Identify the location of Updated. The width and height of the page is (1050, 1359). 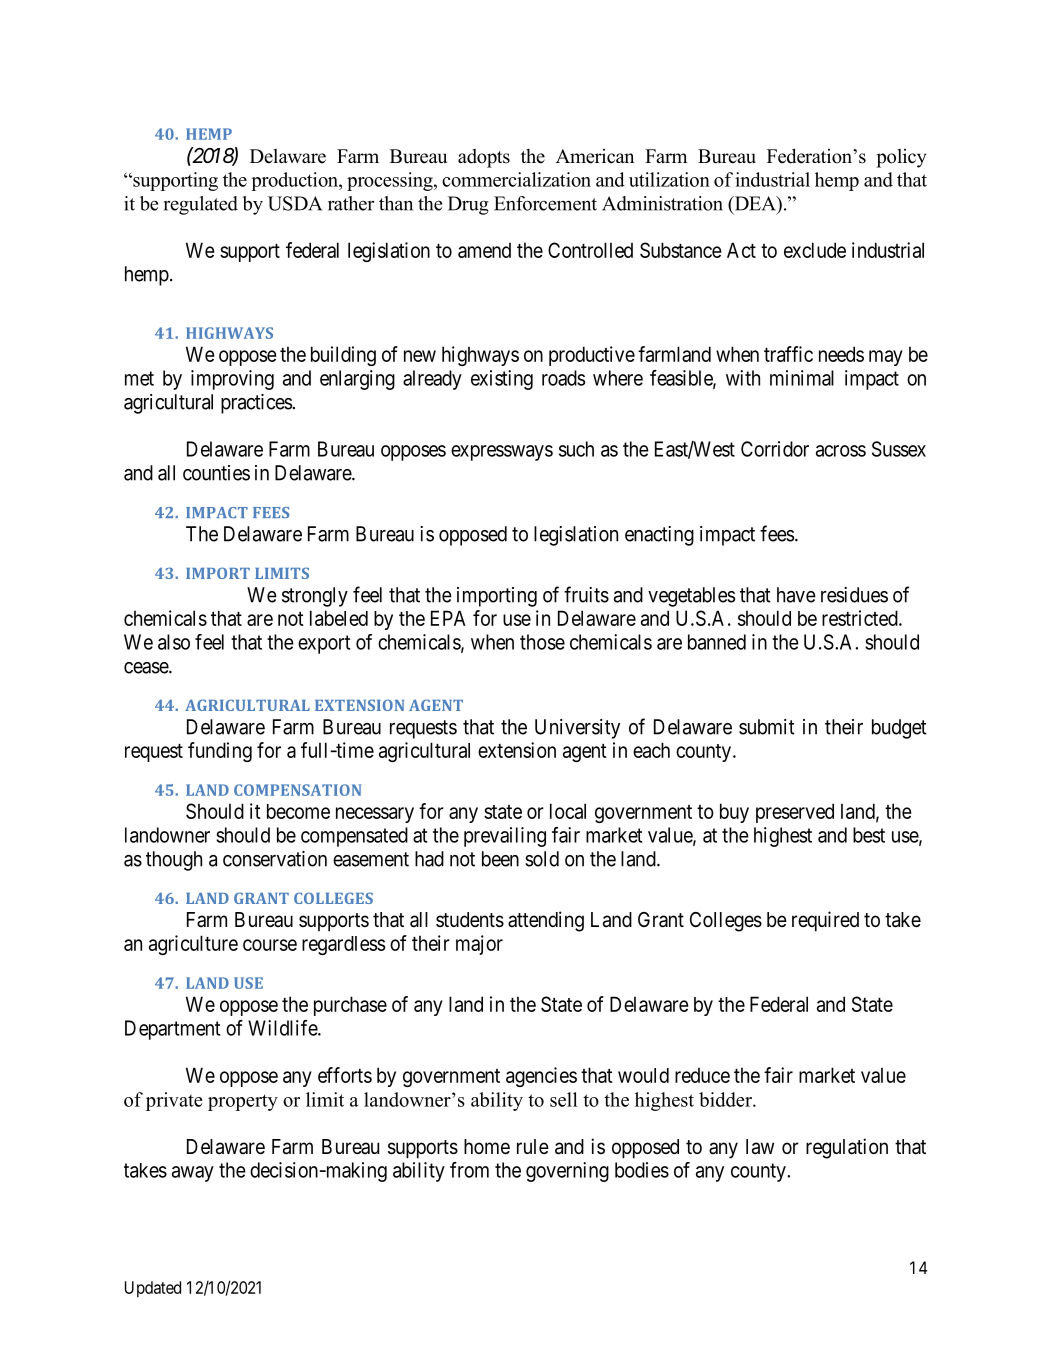
(153, 1289).
